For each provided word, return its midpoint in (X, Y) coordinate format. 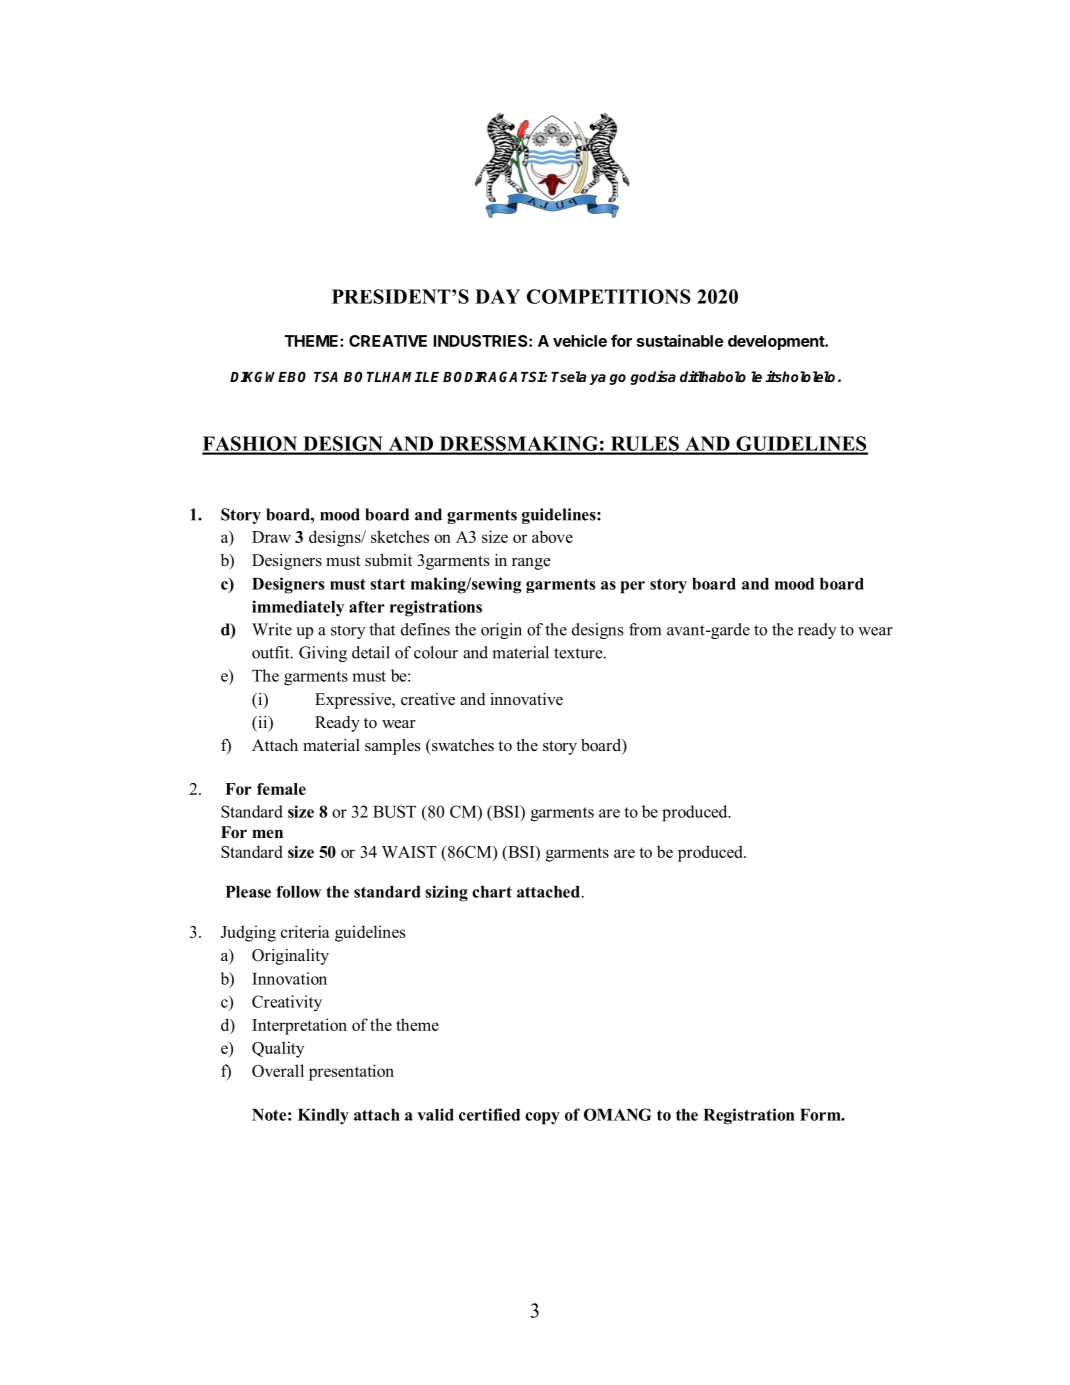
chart (492, 892)
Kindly (323, 1116)
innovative (526, 699)
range (531, 564)
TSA (326, 376)
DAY (497, 296)
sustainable (680, 340)
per (632, 587)
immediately (298, 608)
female (281, 789)
